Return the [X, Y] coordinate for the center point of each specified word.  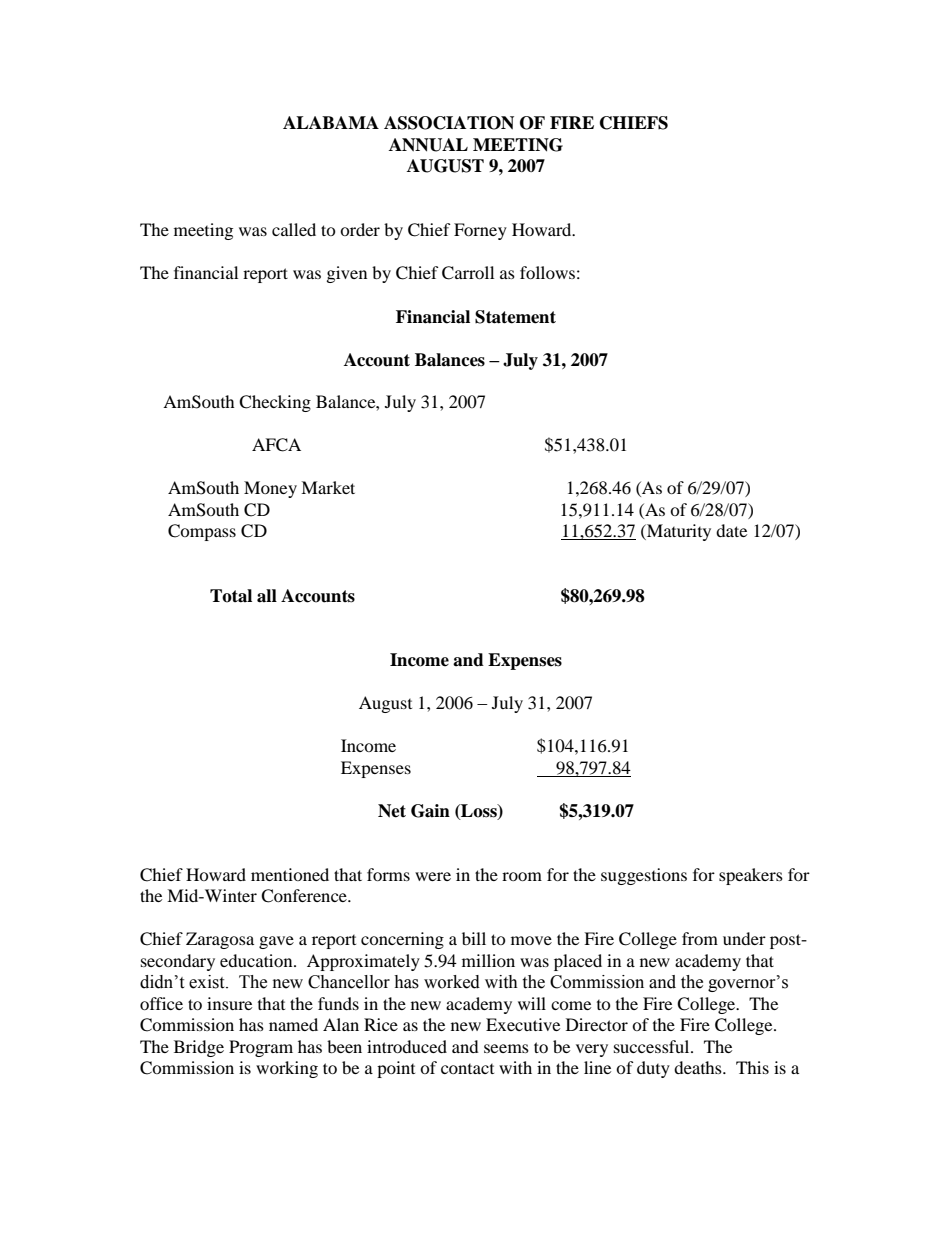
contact [467, 1069]
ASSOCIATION [449, 123]
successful [653, 1046]
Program [261, 1048]
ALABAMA [331, 122]
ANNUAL [428, 145]
